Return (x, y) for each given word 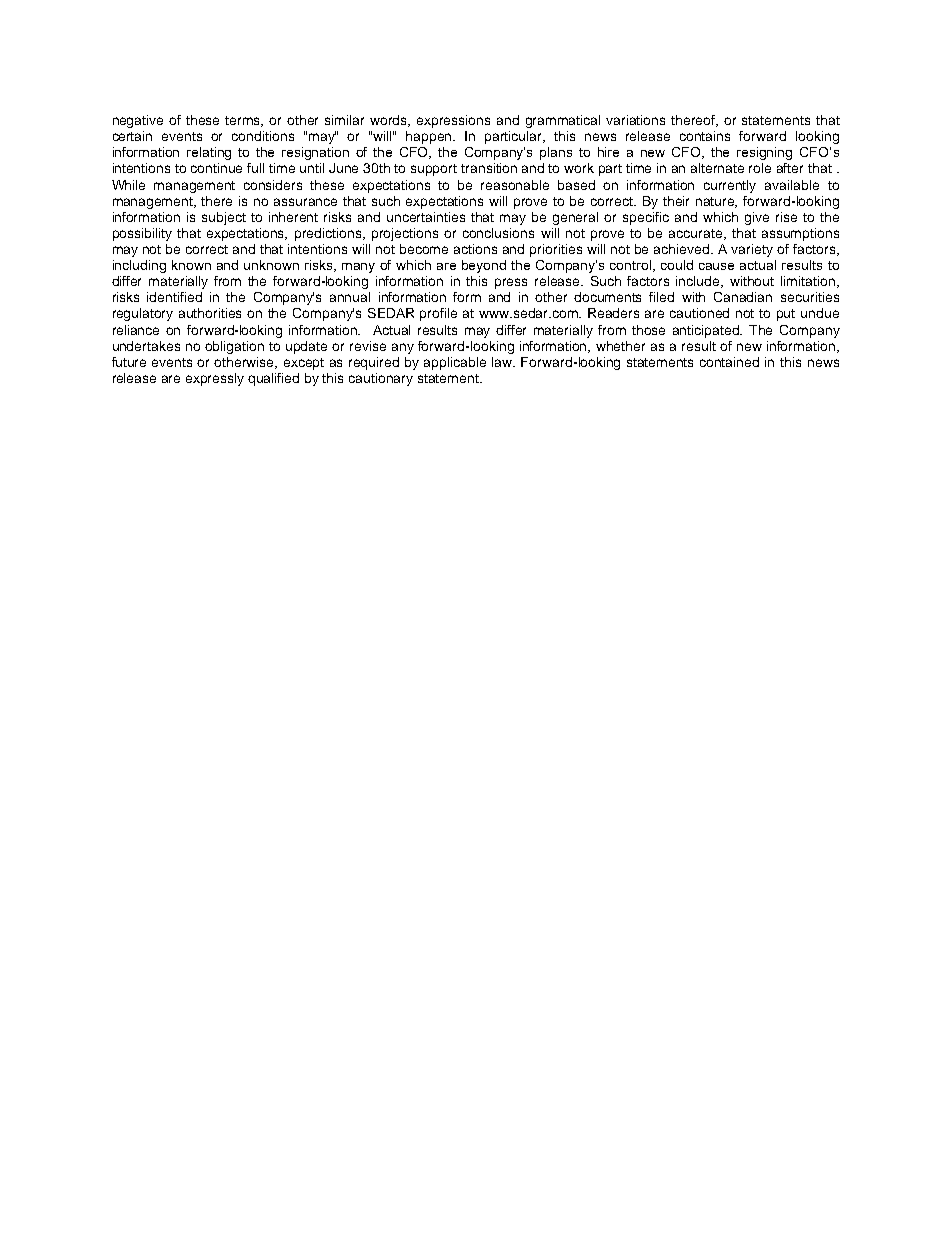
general (575, 218)
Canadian (743, 297)
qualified (273, 379)
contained (729, 362)
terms (244, 121)
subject (224, 218)
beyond (484, 266)
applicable (455, 363)
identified (174, 297)
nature (716, 202)
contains (705, 136)
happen (430, 137)
